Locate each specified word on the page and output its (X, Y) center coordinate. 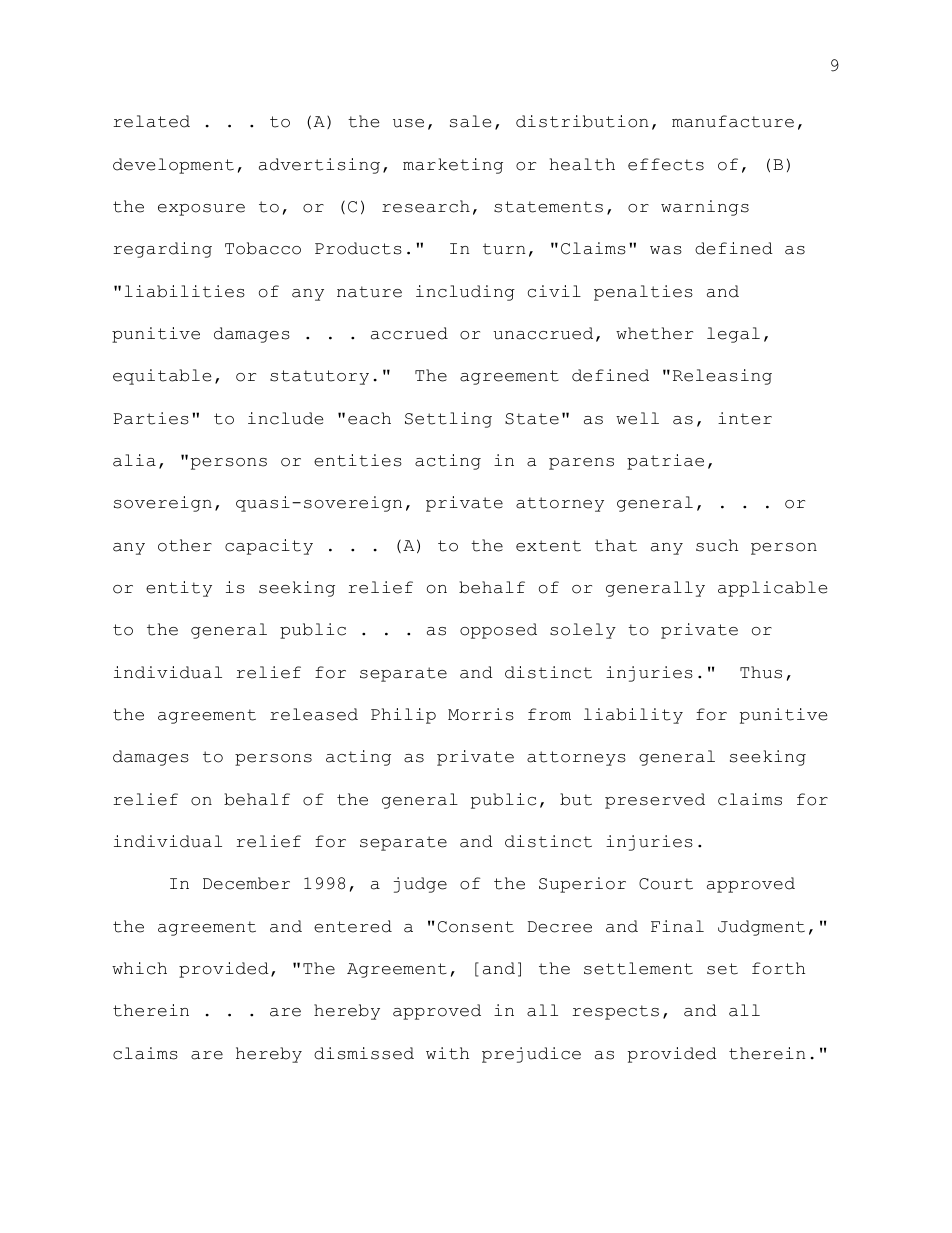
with (447, 1053)
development (173, 166)
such (717, 545)
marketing (453, 166)
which (139, 968)
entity (179, 589)
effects (666, 164)
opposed (498, 631)
